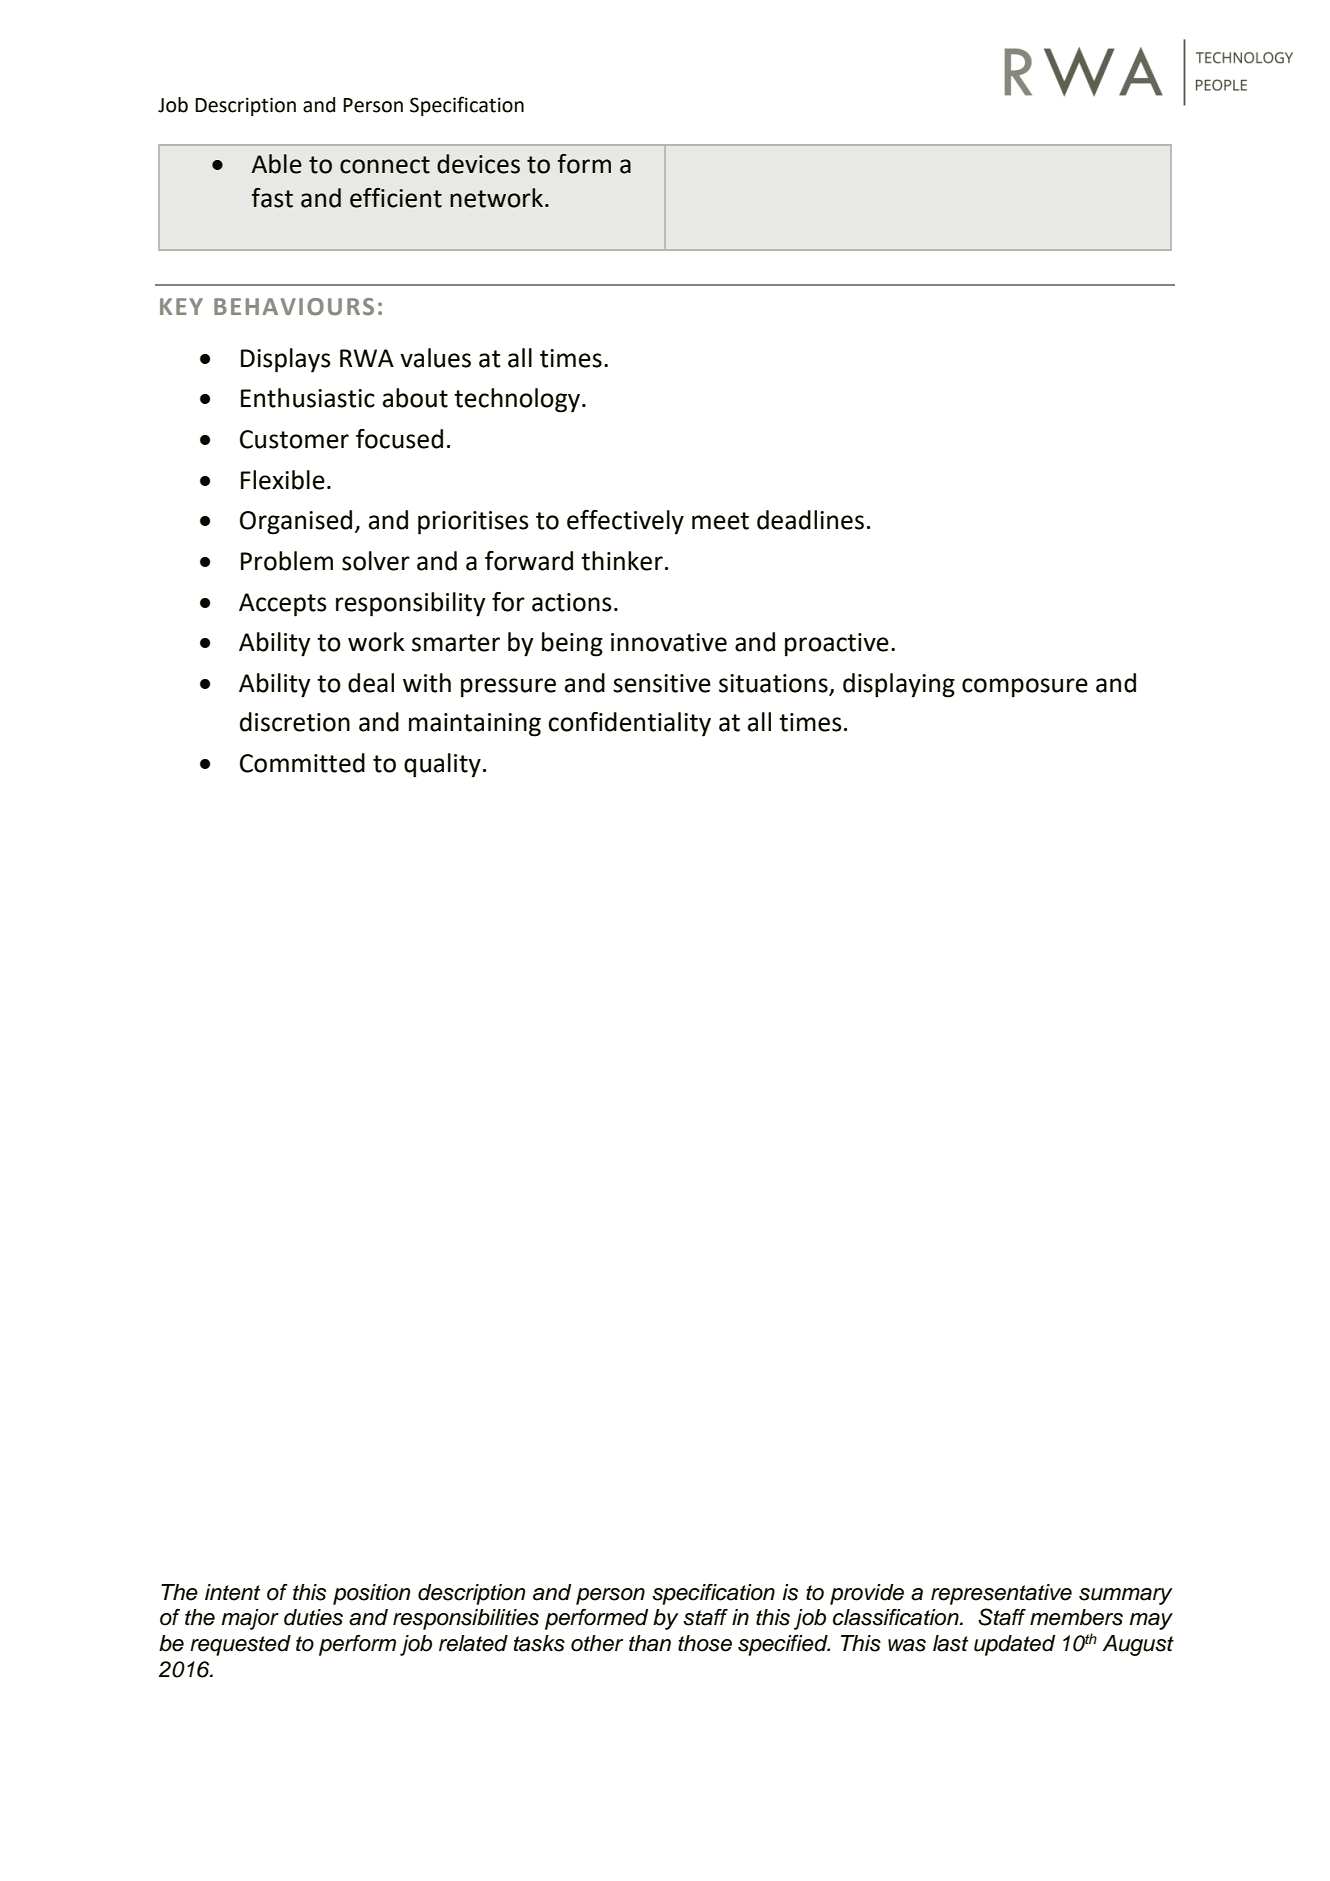 This screenshot has height=1881, width=1330. I want to click on than, so click(650, 1643).
